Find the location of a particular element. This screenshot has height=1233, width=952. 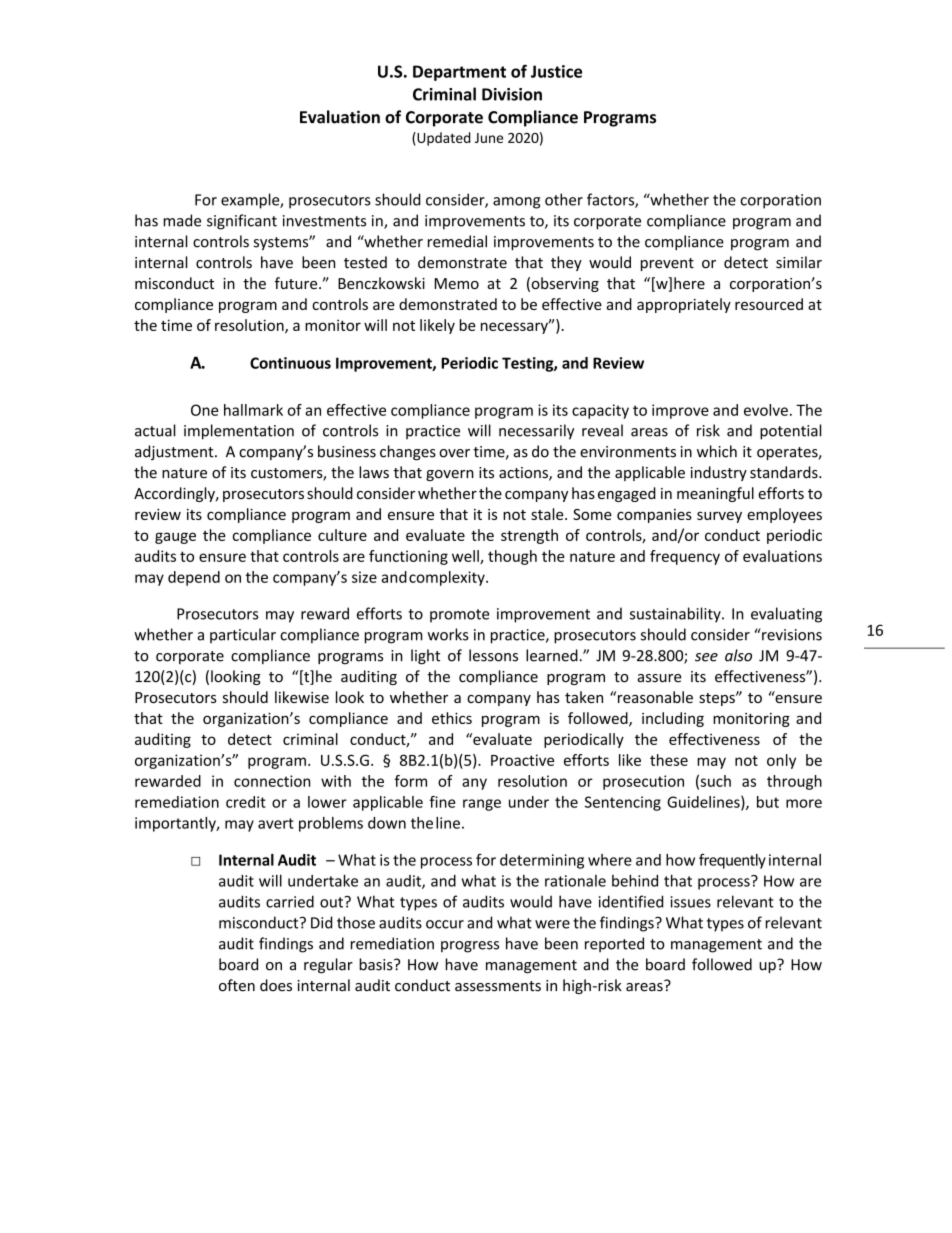

Division is located at coordinates (512, 94).
